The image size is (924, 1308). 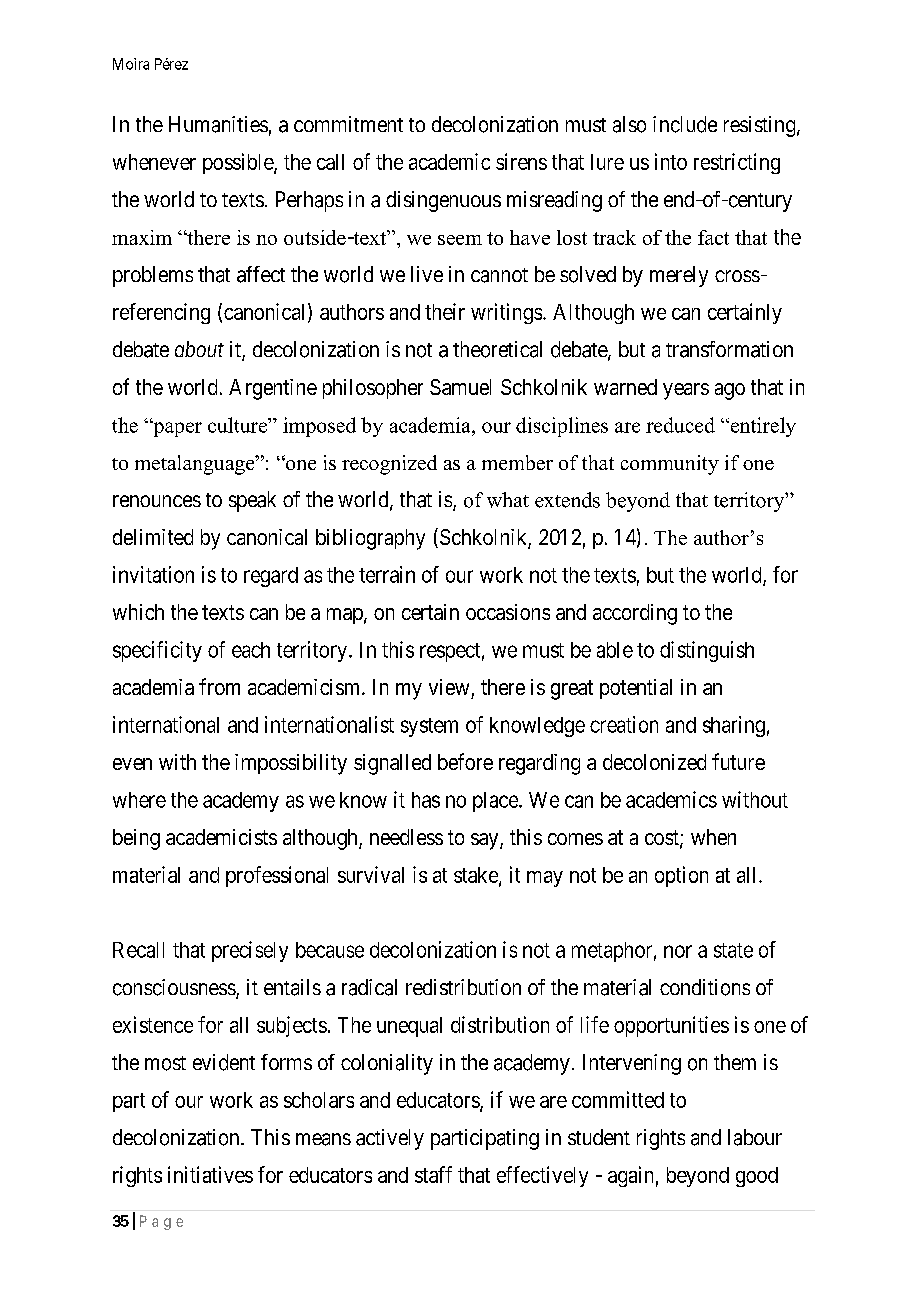 What do you see at coordinates (389, 465) in the image?
I see `recognized` at bounding box center [389, 465].
